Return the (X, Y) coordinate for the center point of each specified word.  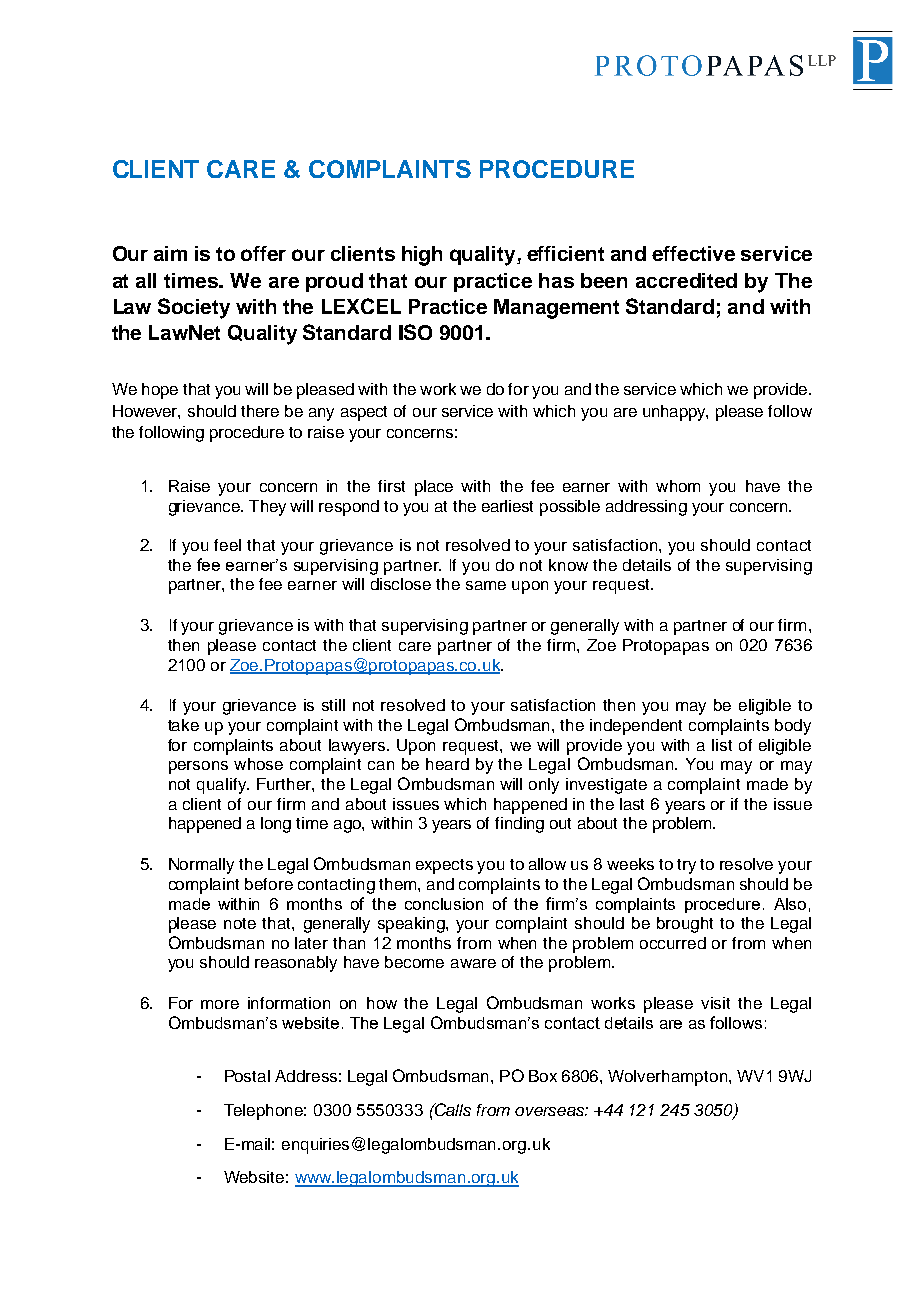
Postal (247, 1076)
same (486, 585)
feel (227, 545)
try (686, 866)
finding (519, 825)
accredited (686, 280)
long (276, 825)
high (422, 256)
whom (678, 486)
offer (263, 253)
